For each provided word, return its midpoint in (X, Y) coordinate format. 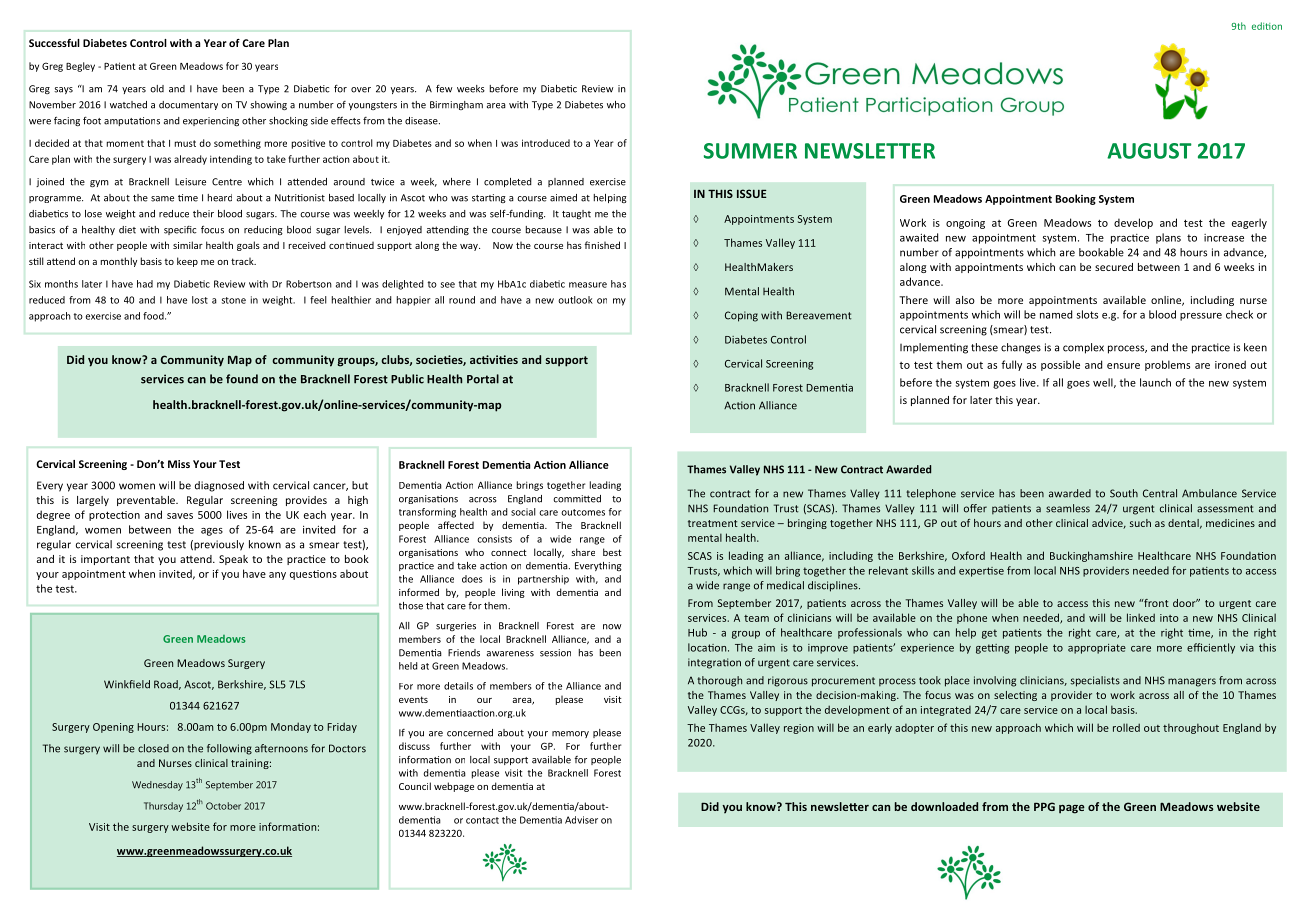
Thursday (163, 807)
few (444, 88)
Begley (80, 67)
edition (1267, 26)
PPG (1044, 806)
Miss (179, 464)
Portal (483, 379)
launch (1155, 382)
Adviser (581, 820)
